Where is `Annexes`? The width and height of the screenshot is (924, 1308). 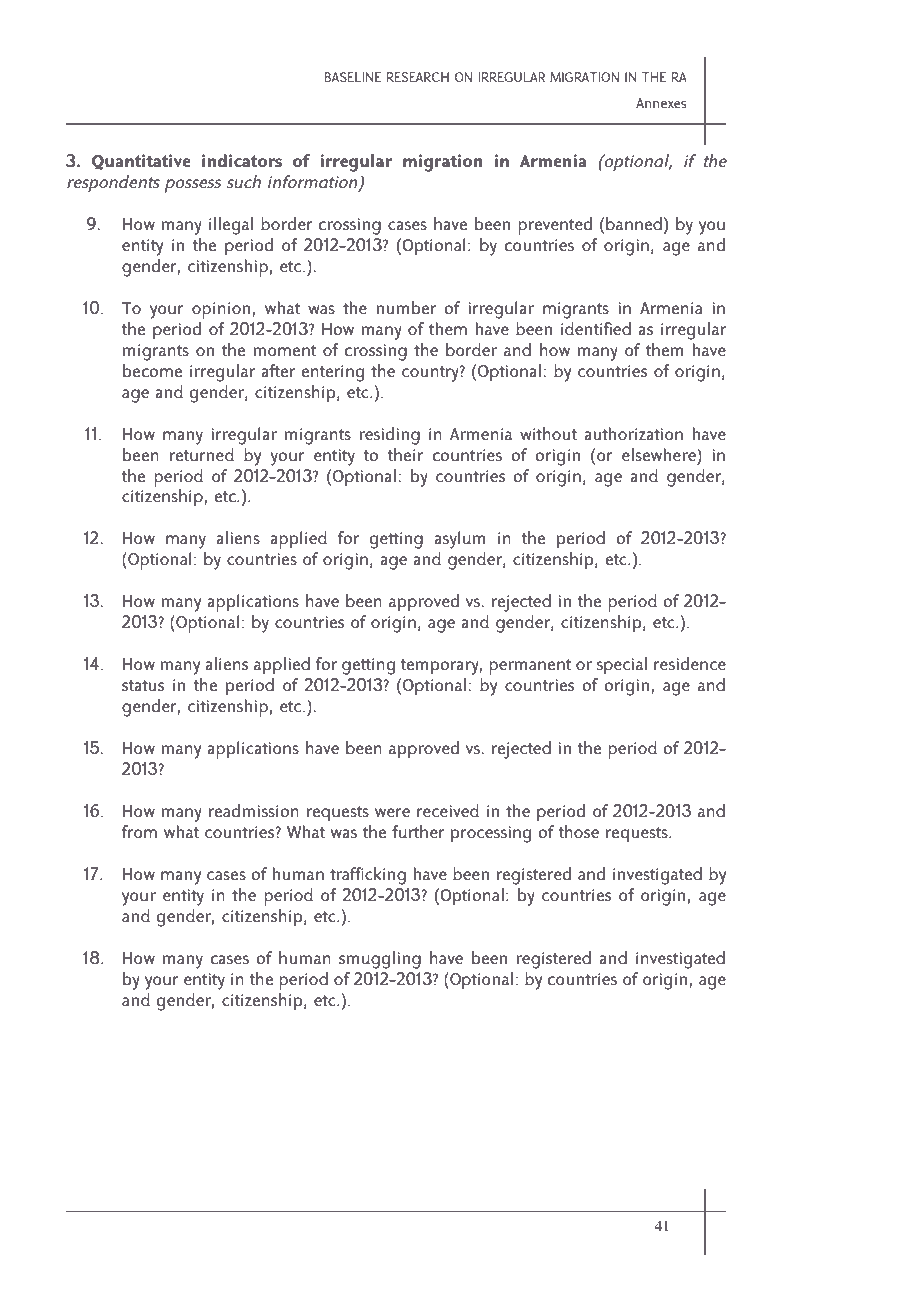
Annexes is located at coordinates (661, 103).
